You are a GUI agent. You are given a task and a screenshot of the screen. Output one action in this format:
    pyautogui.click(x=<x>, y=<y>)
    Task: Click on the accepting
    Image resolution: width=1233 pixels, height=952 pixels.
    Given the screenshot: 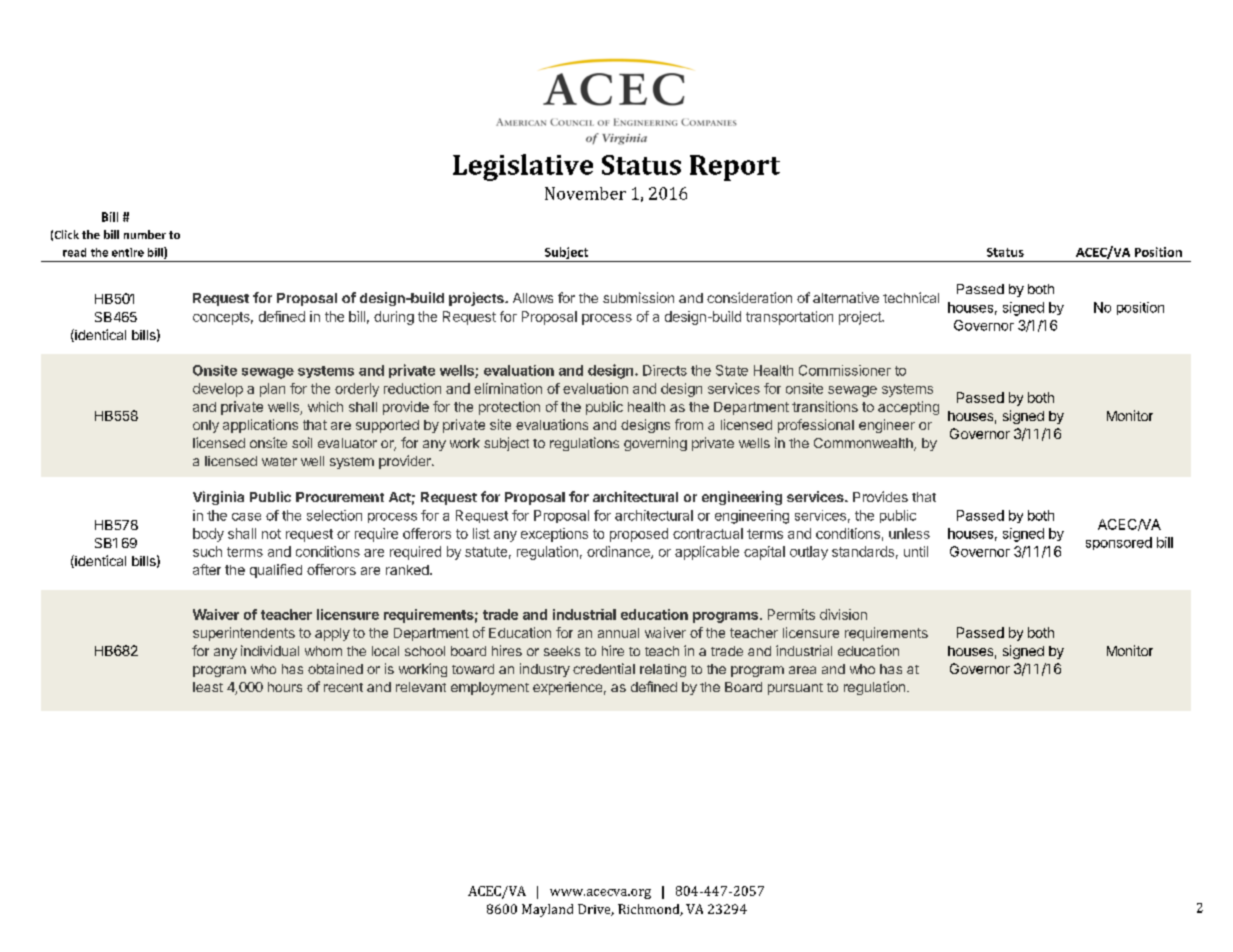 What is the action you would take?
    pyautogui.click(x=908, y=408)
